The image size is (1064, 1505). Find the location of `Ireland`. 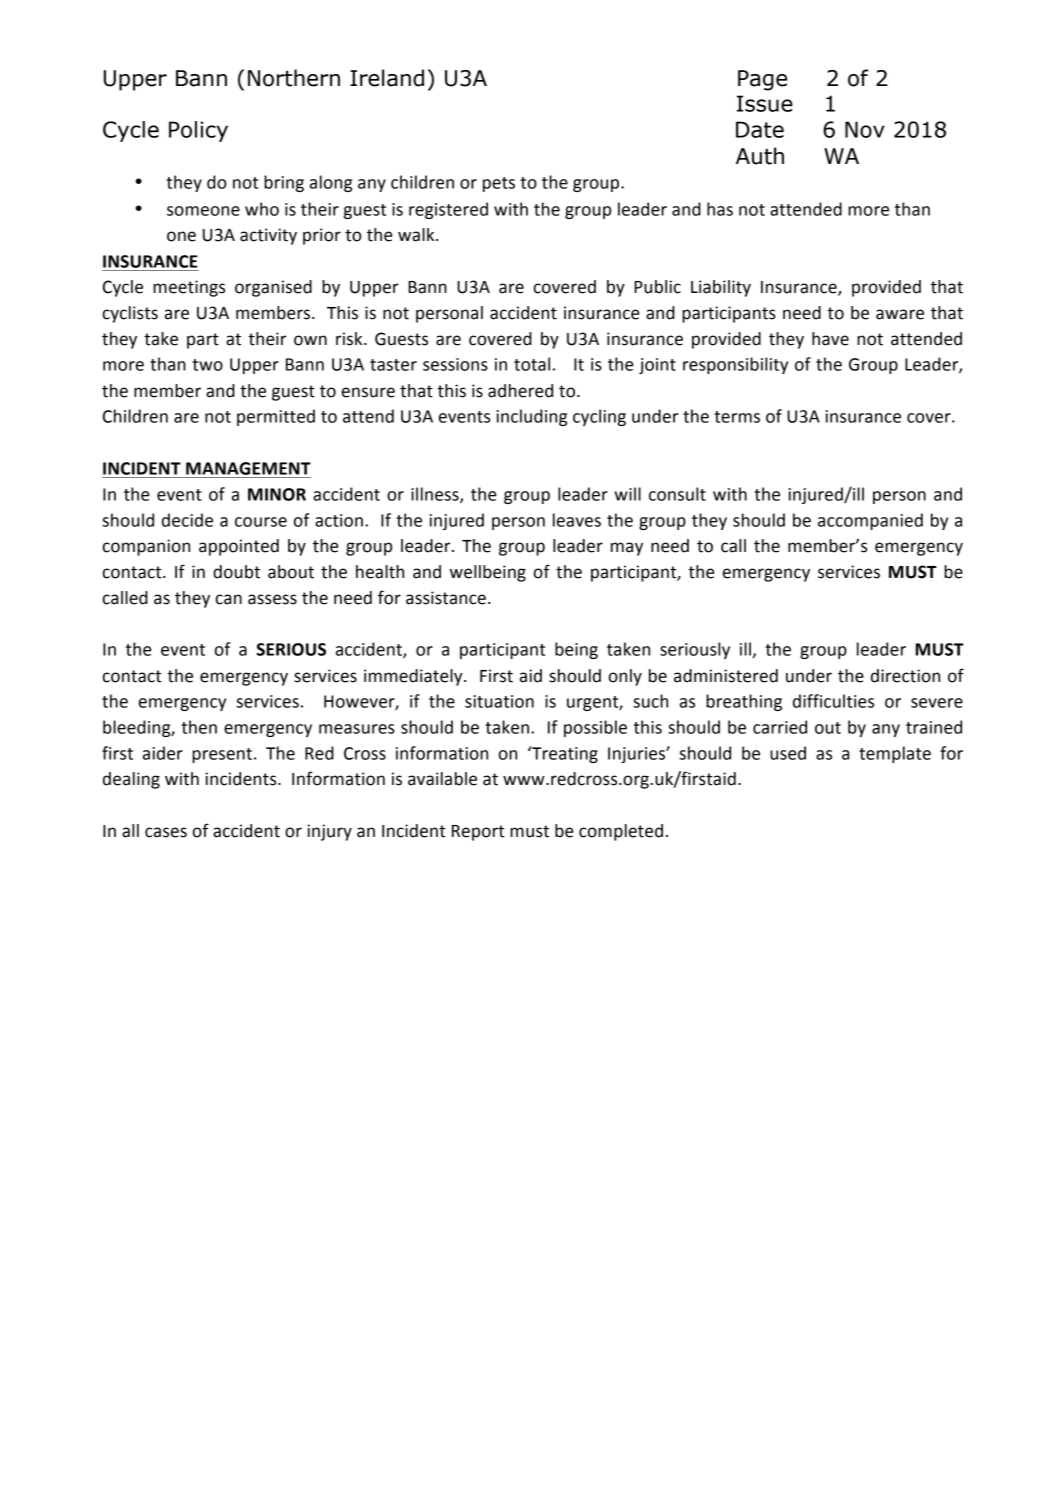

Ireland is located at coordinates (387, 78).
